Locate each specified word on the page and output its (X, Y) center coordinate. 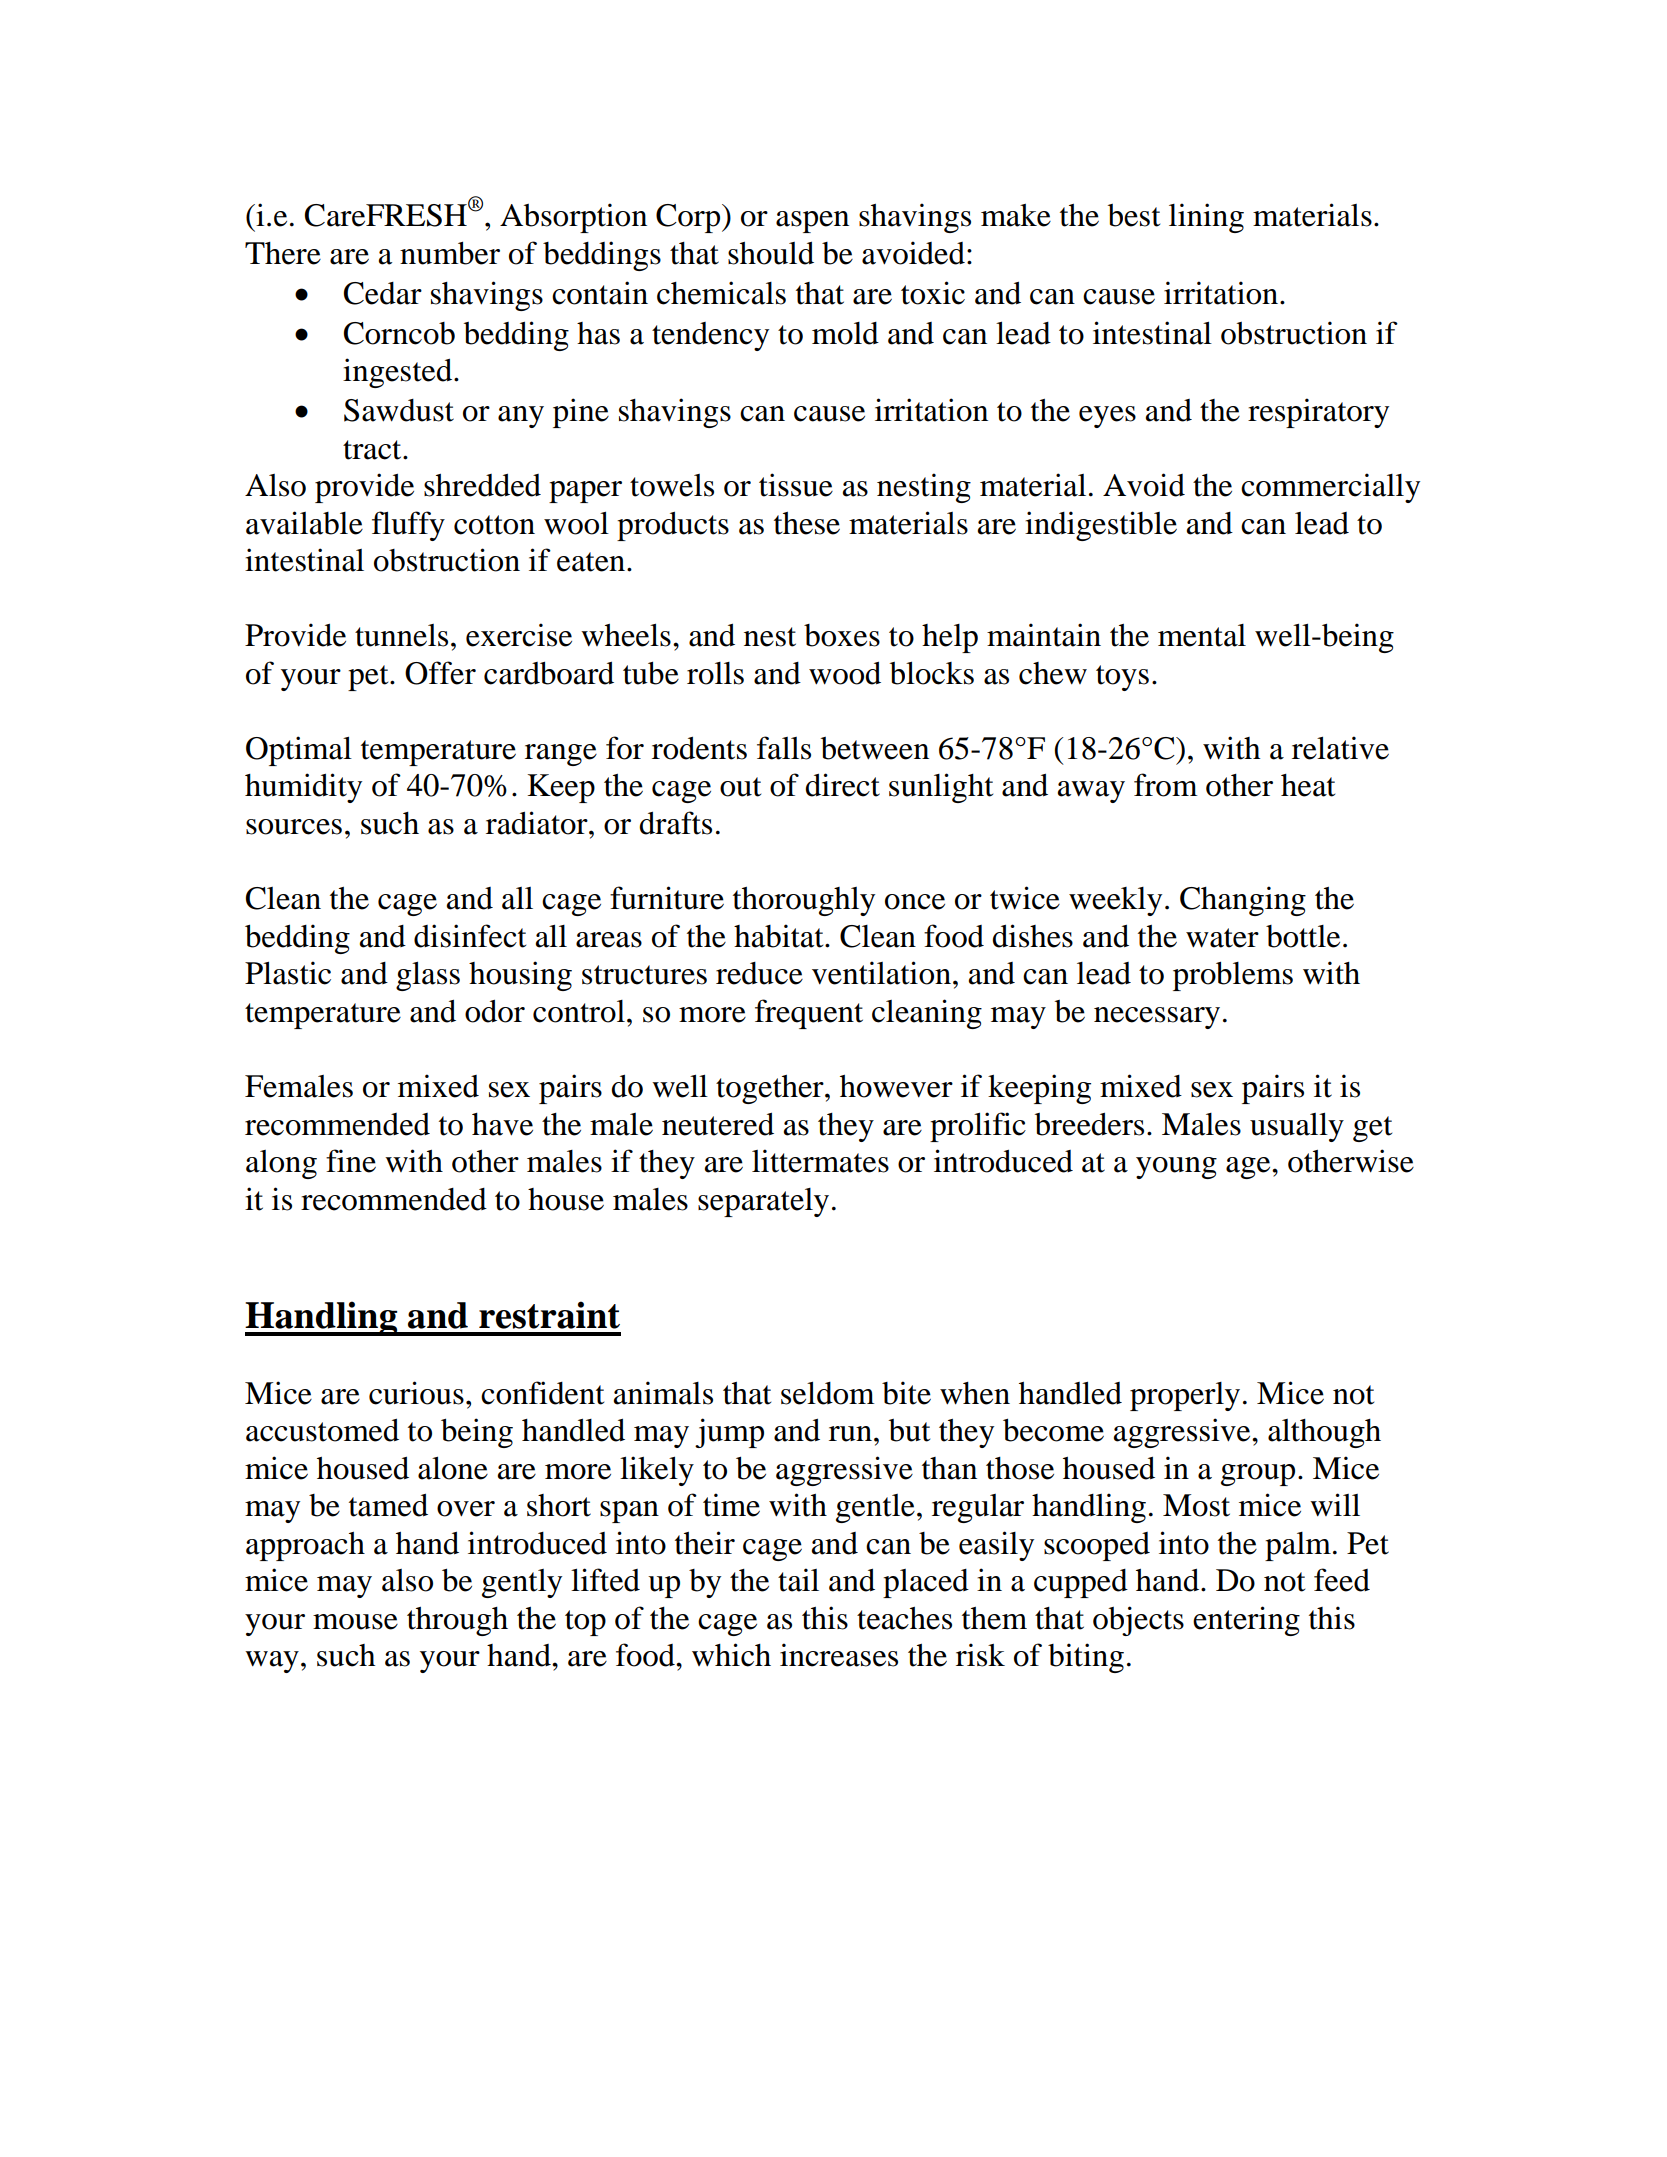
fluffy (408, 526)
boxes (842, 635)
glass (428, 976)
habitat (780, 936)
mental (1202, 635)
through (457, 1621)
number (450, 253)
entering (1246, 1621)
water (1222, 938)
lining (1206, 218)
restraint (549, 1315)
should (771, 253)
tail (798, 1580)
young (1176, 1168)
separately (763, 1202)
